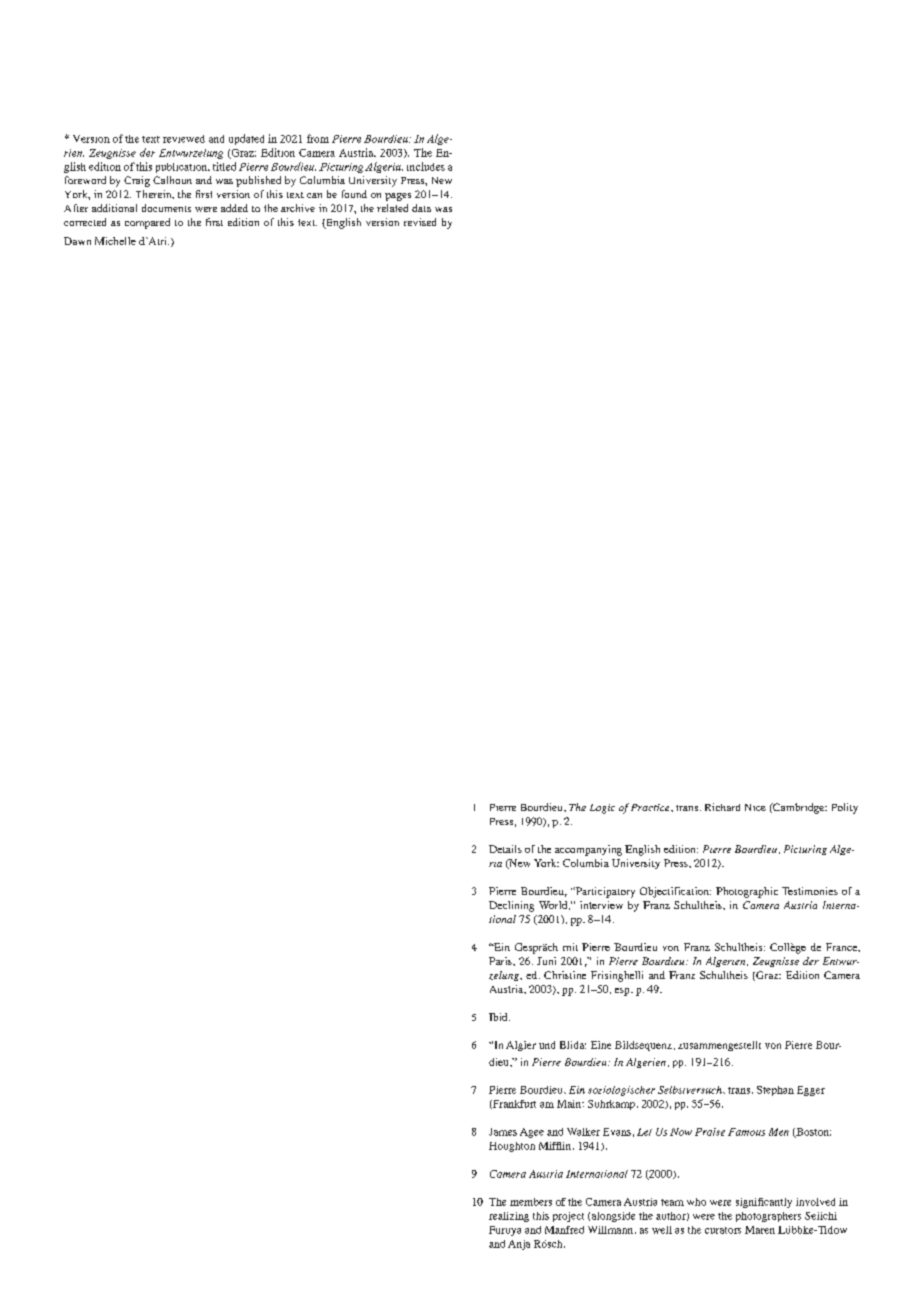 The image size is (924, 1308). Describe the element at coordinates (755, 807) in the screenshot. I see `Nice` at that location.
